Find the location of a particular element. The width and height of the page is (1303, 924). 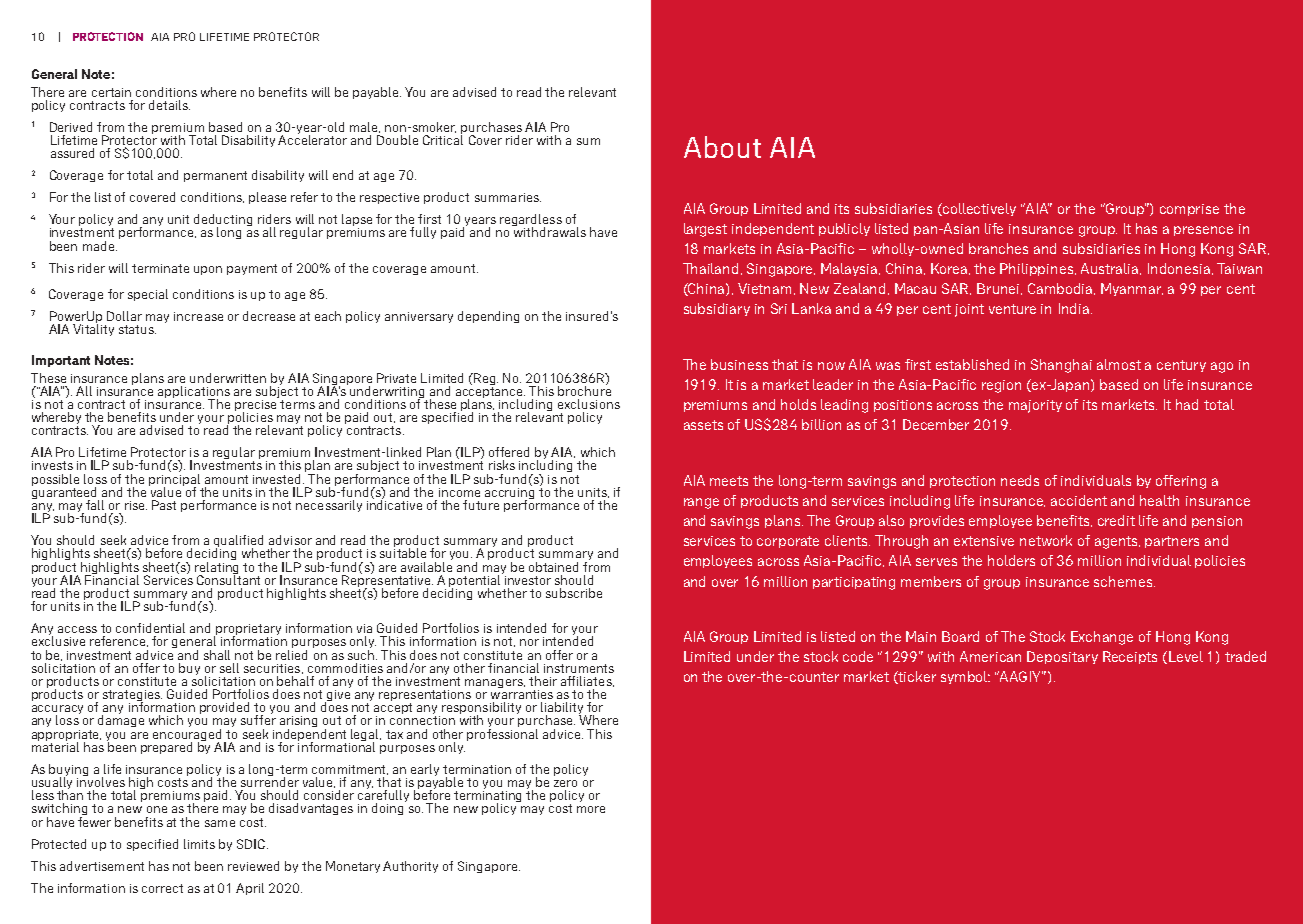

confidential is located at coordinates (150, 628).
